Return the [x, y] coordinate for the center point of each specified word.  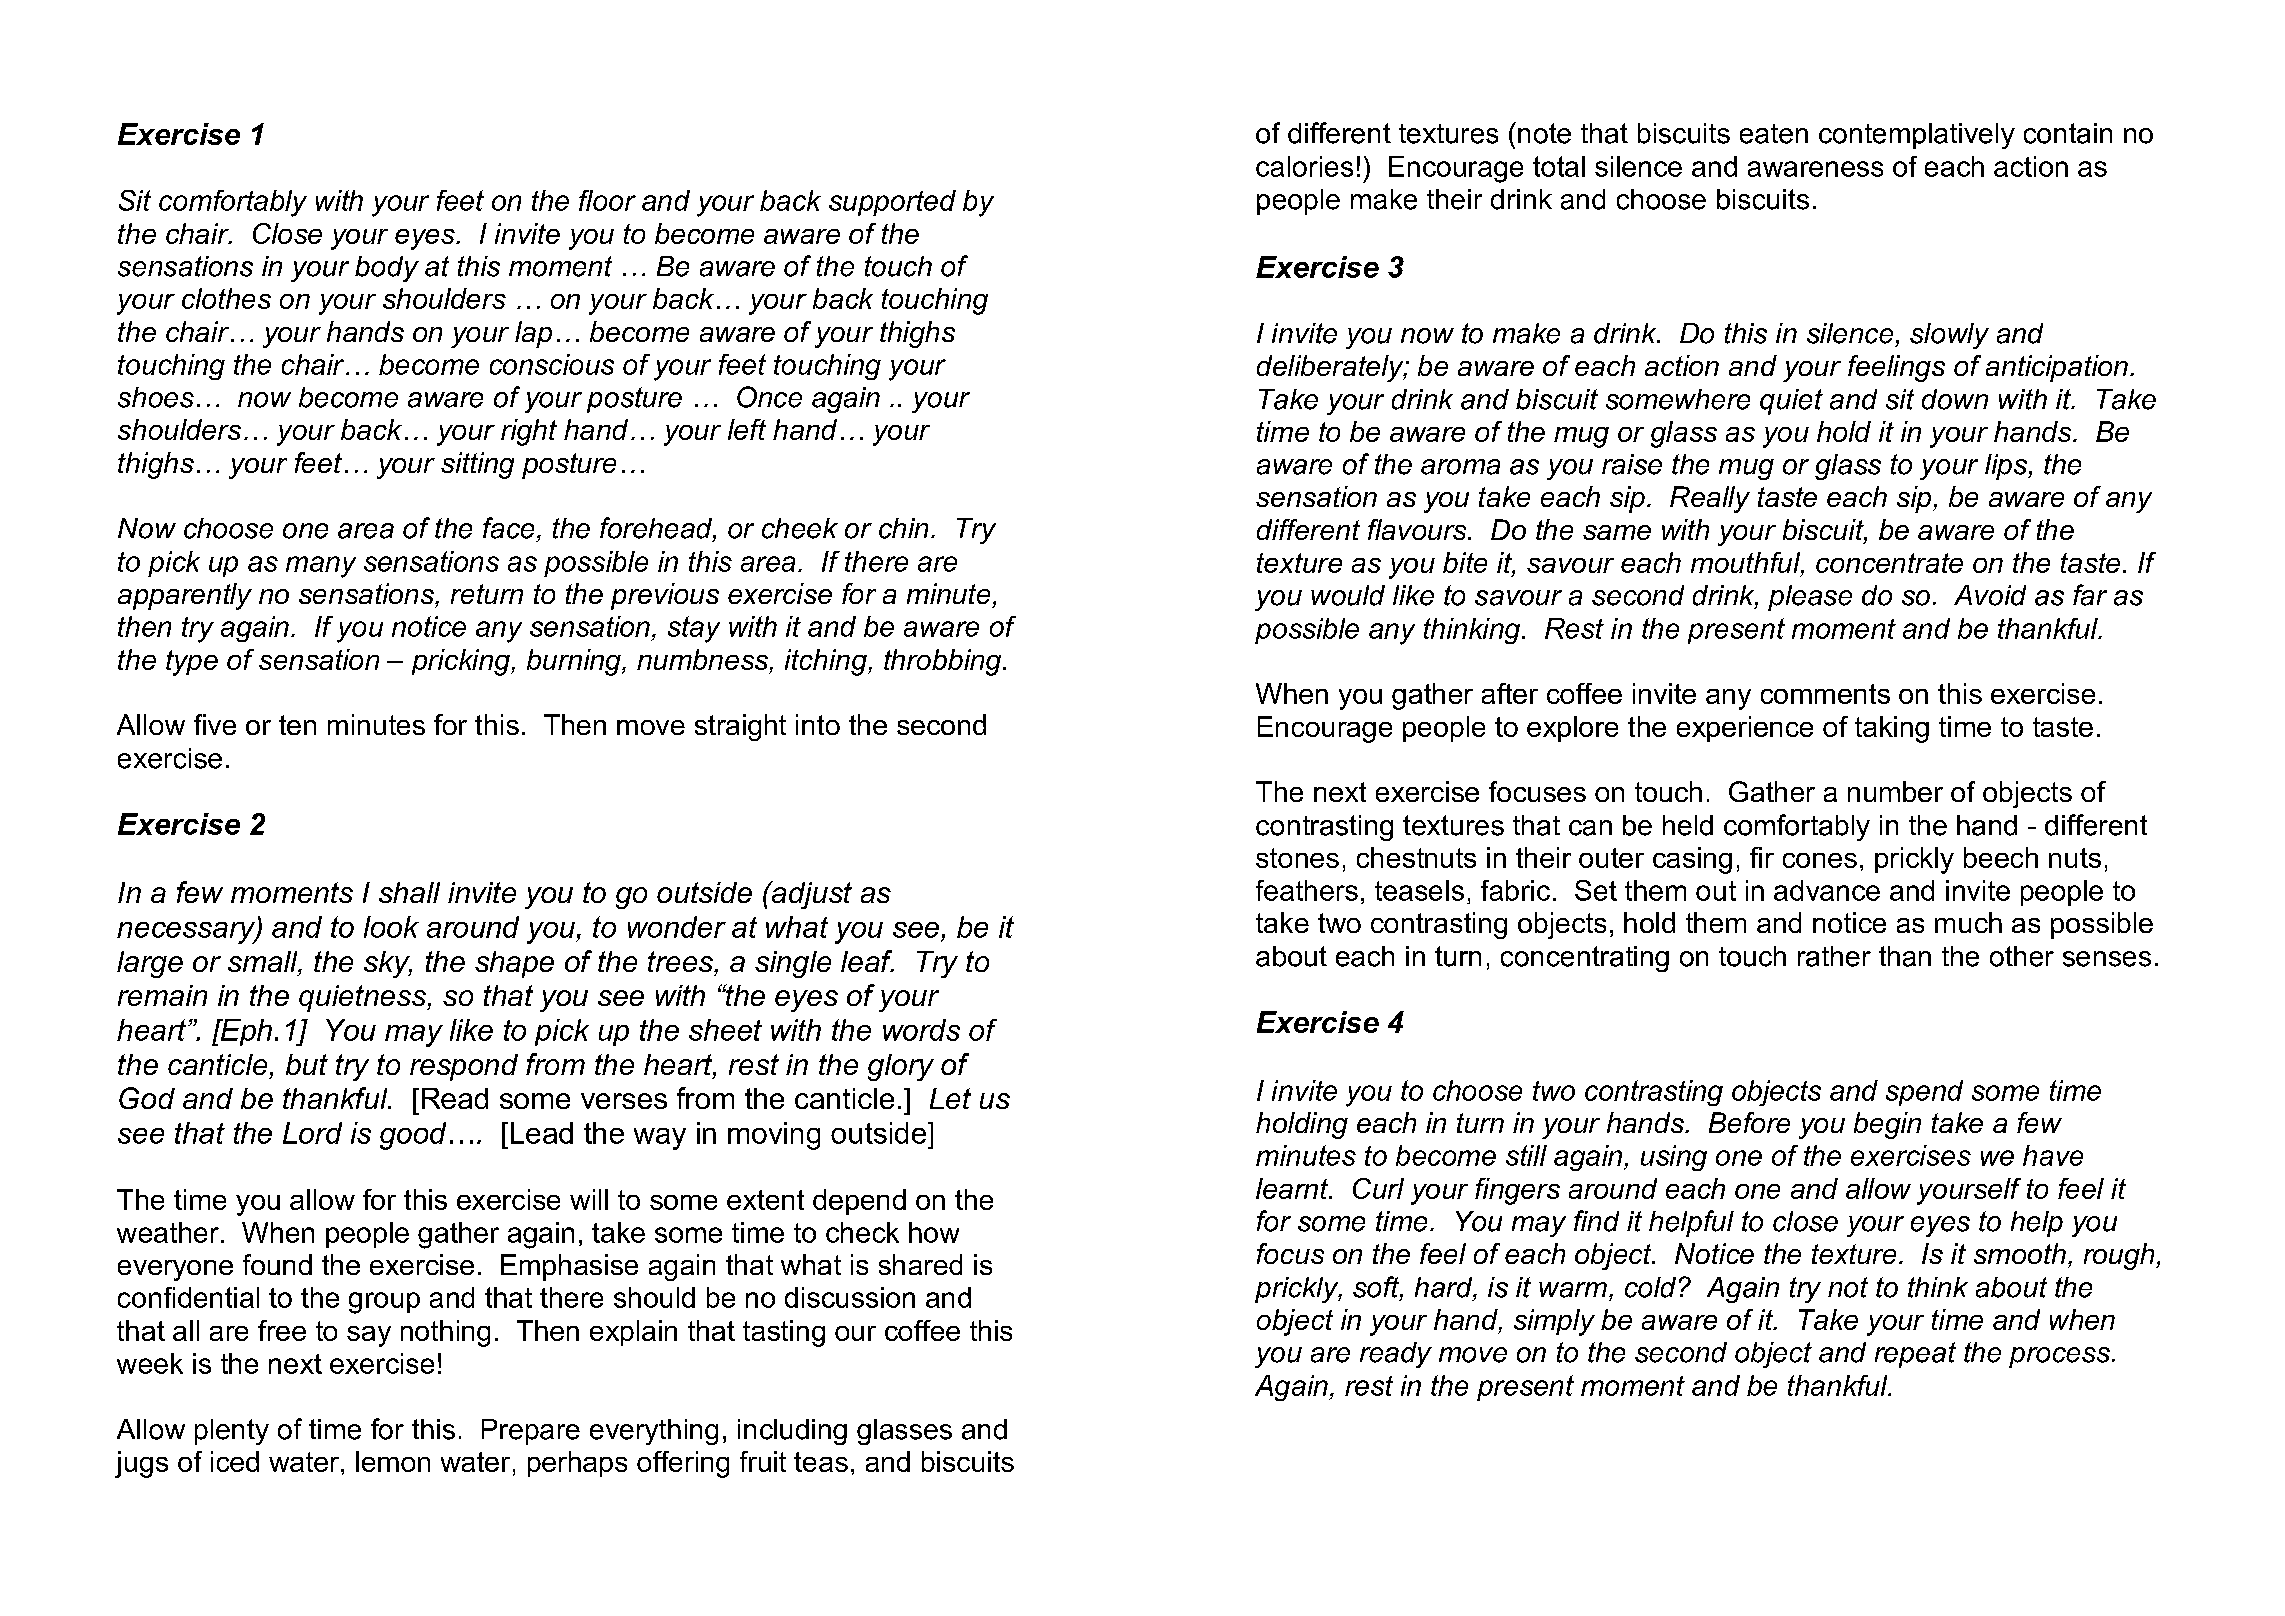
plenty [232, 1432]
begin [1887, 1125]
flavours [1418, 529]
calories [1304, 166]
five [215, 724]
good [413, 1136]
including [792, 1432]
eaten [1774, 134]
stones [1297, 858]
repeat [1915, 1355]
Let [950, 1098]
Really [1710, 499]
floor [607, 200]
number [1895, 791]
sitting [477, 465]
